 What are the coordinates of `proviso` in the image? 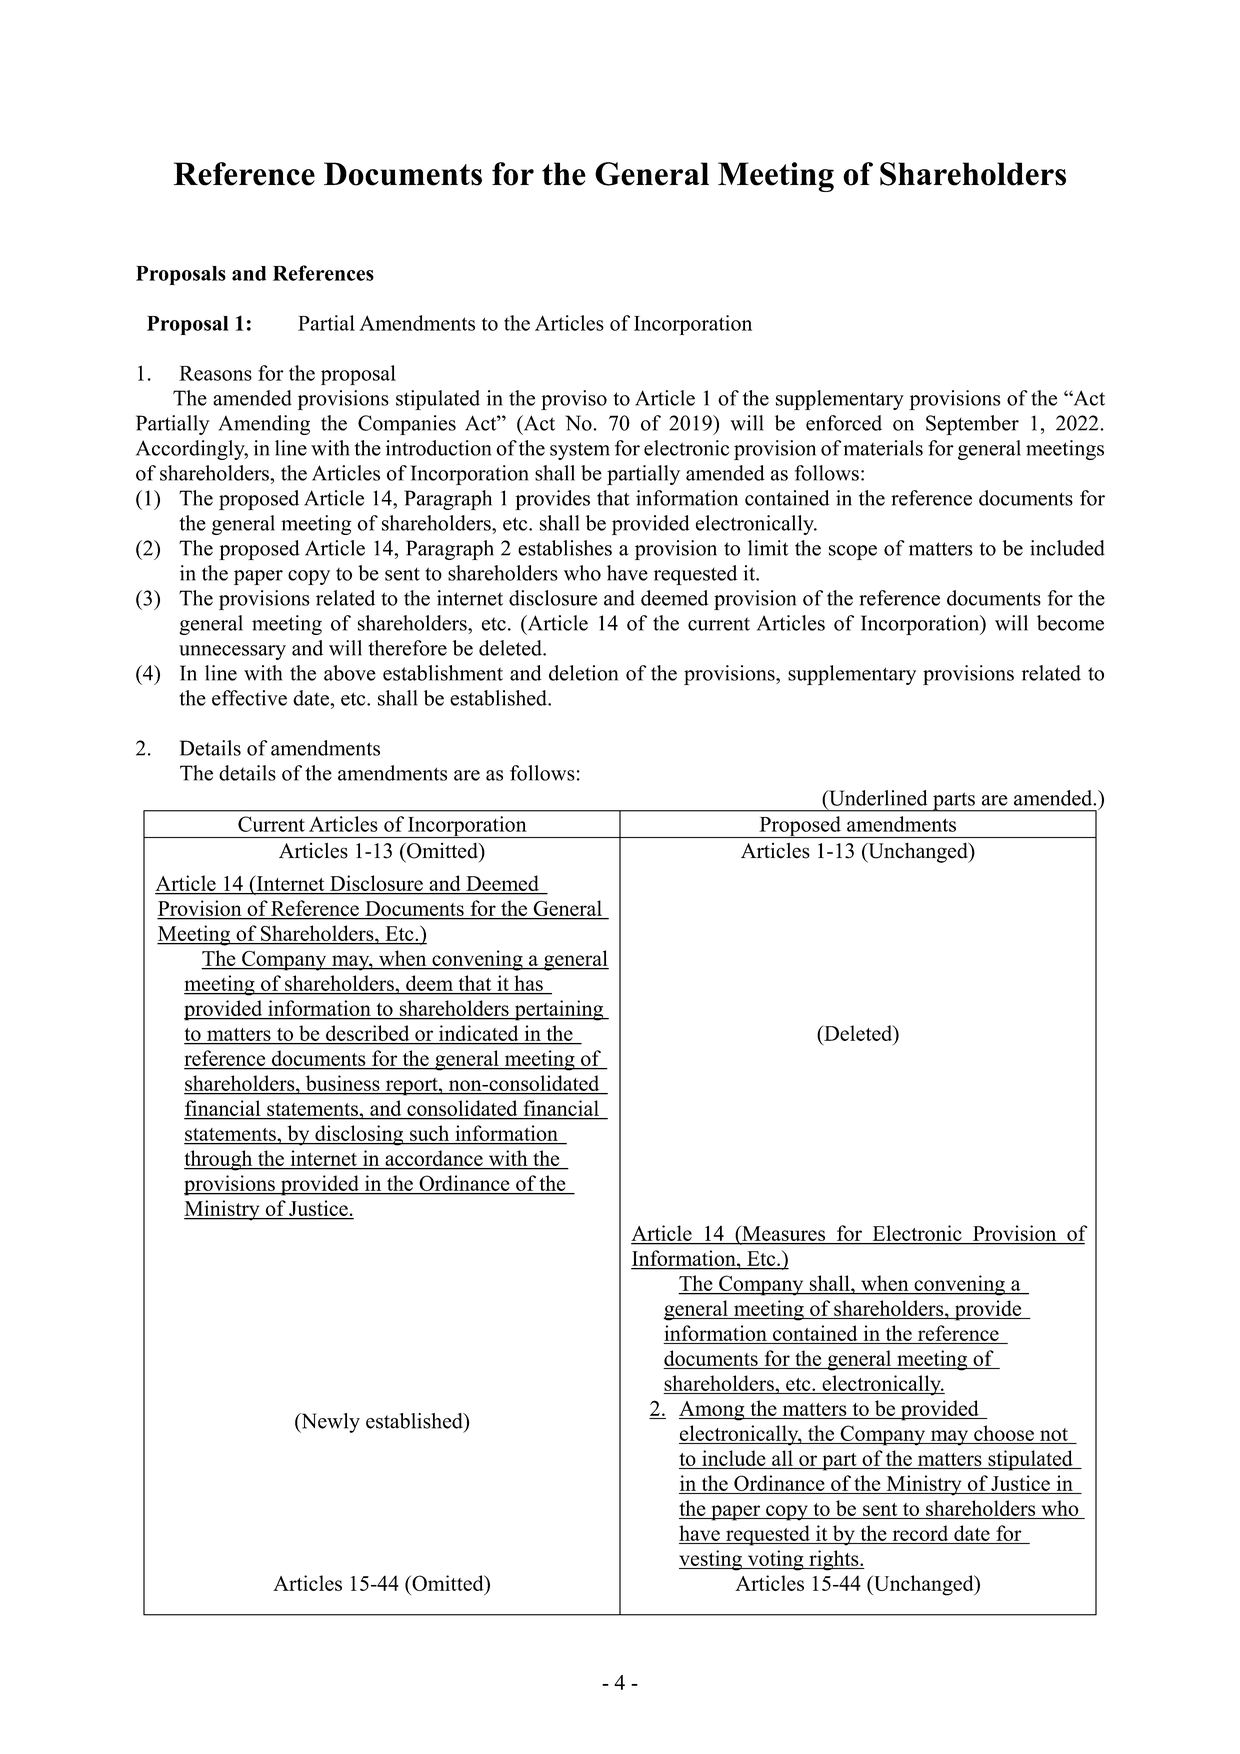 It's located at (574, 400).
